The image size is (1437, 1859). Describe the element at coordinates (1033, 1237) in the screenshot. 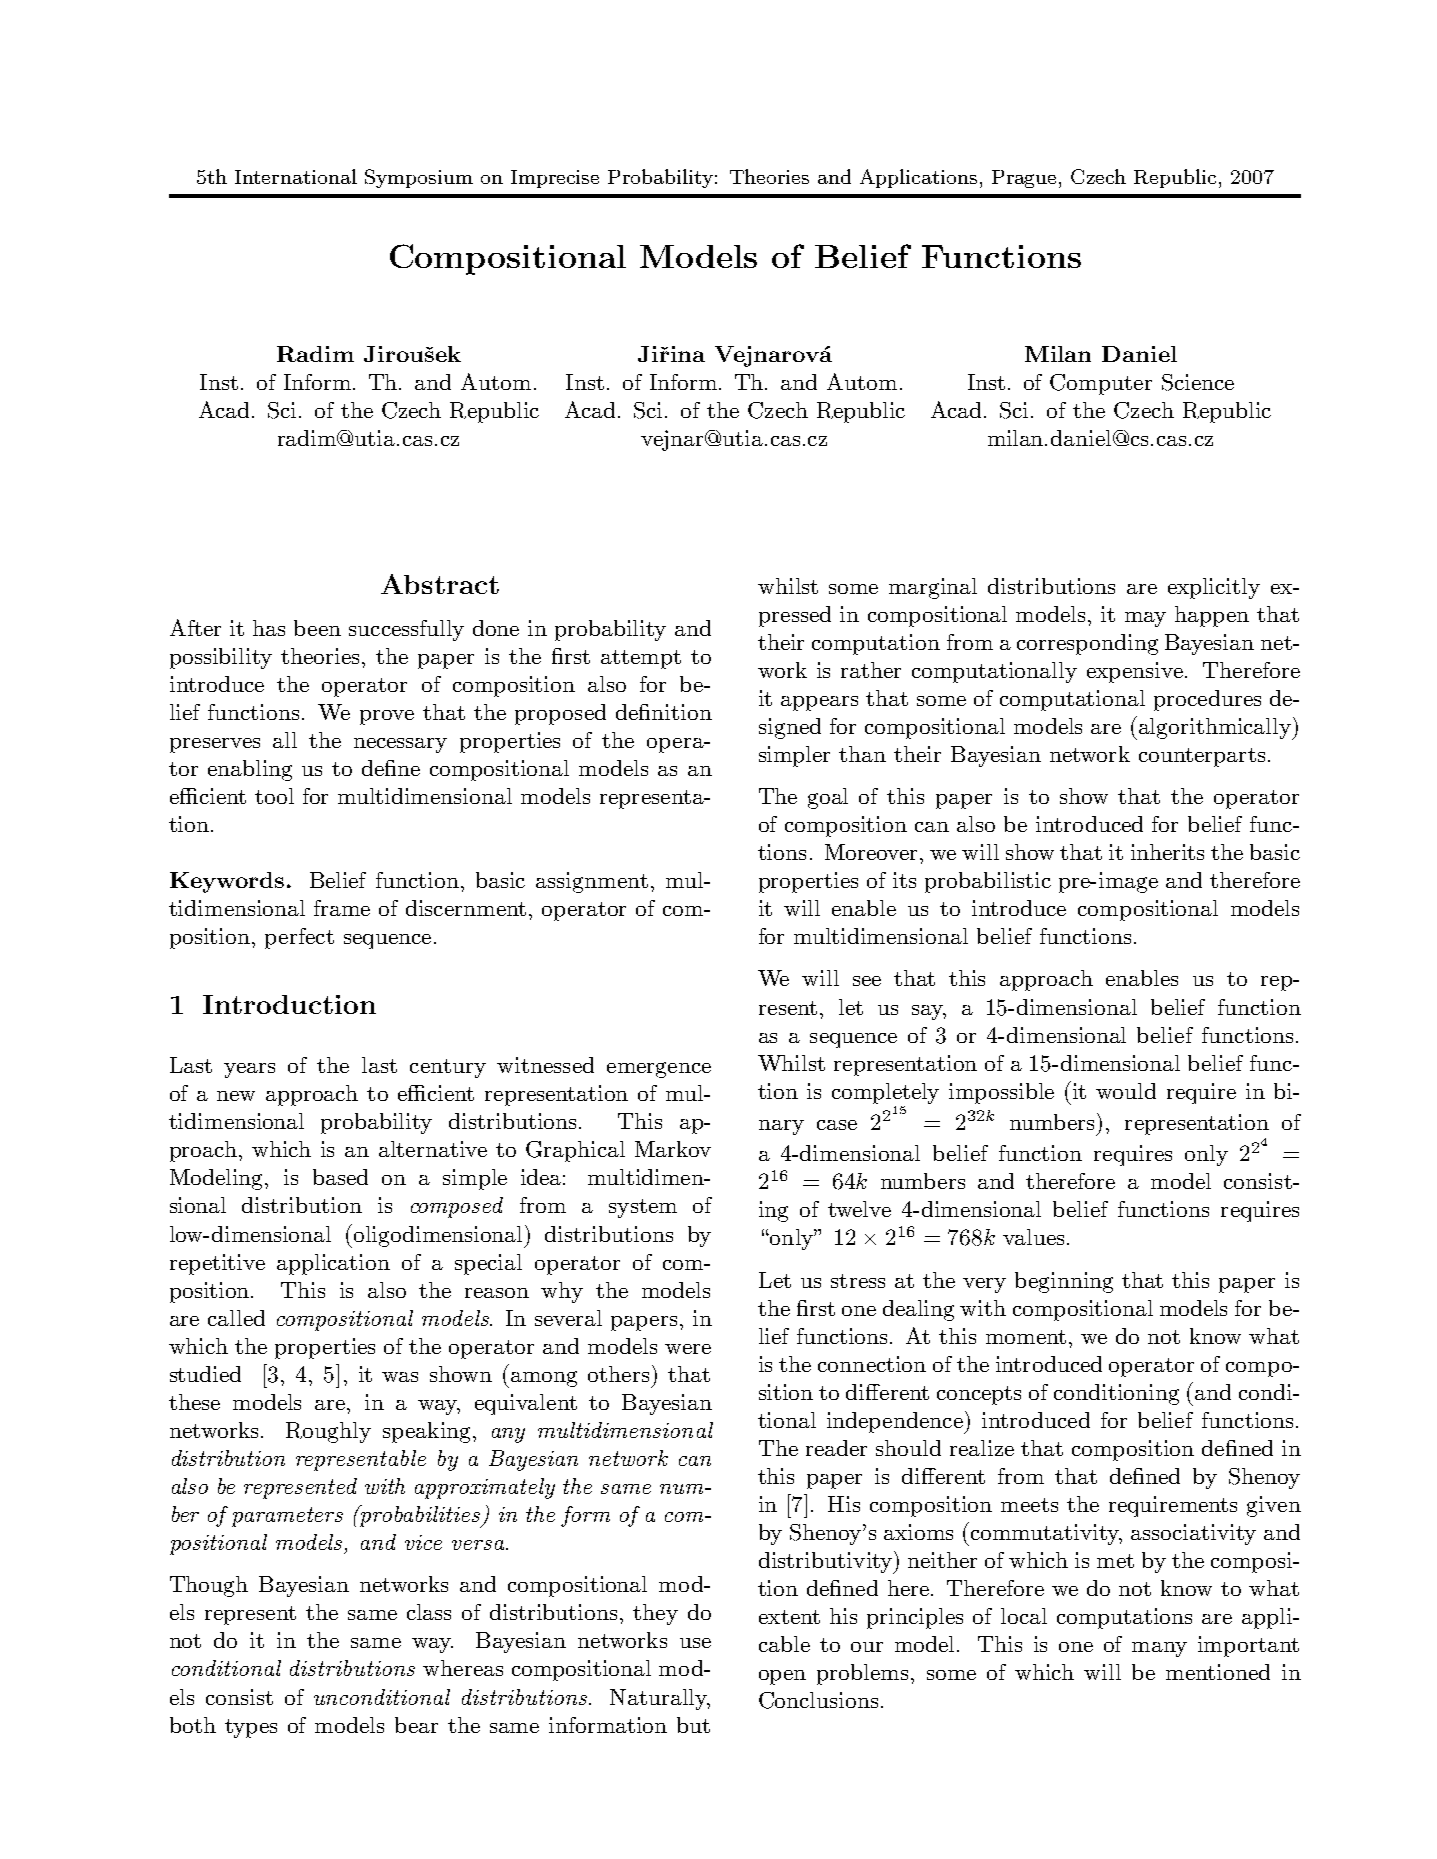

I see `values` at that location.
